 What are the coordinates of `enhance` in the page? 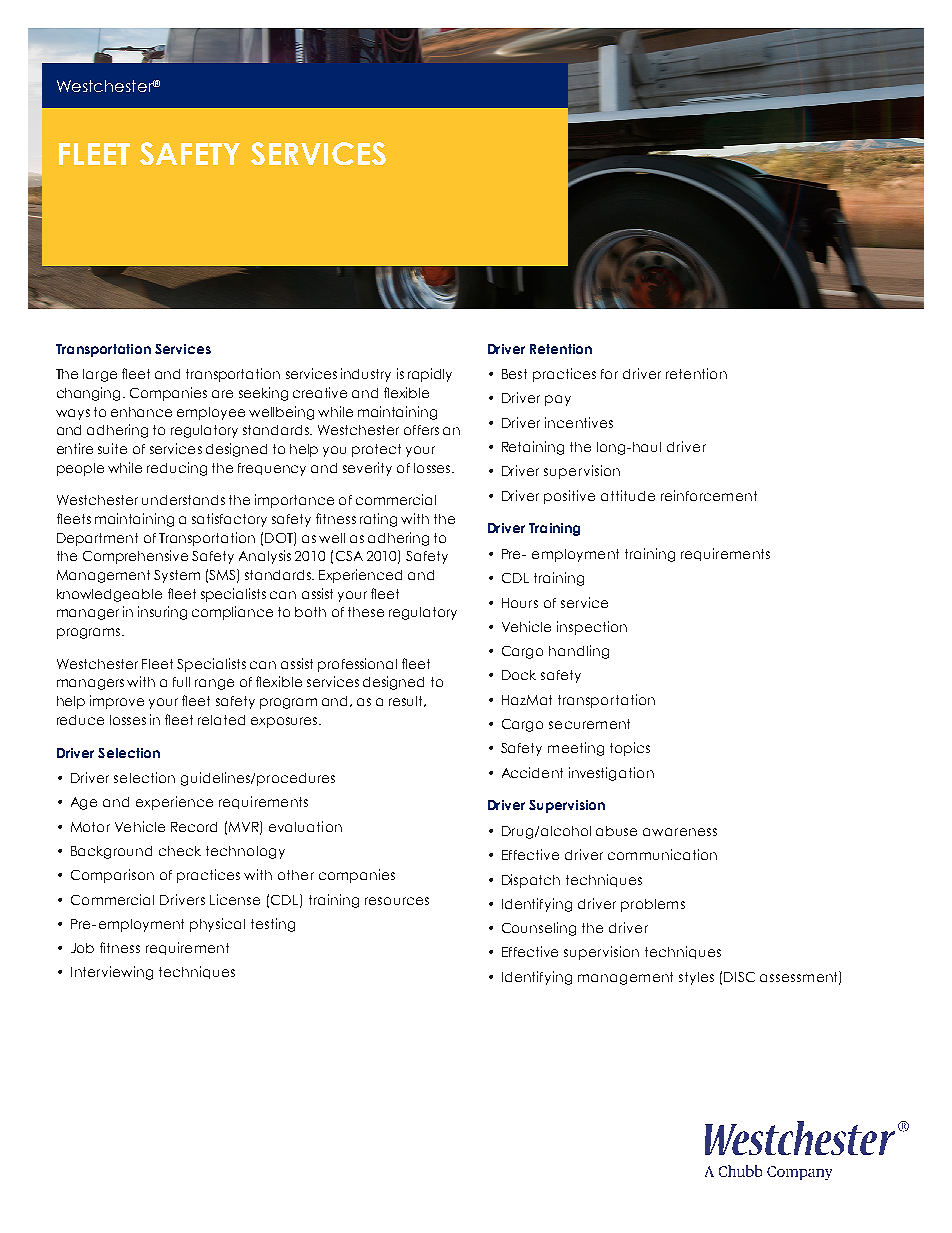 It's located at (141, 412).
